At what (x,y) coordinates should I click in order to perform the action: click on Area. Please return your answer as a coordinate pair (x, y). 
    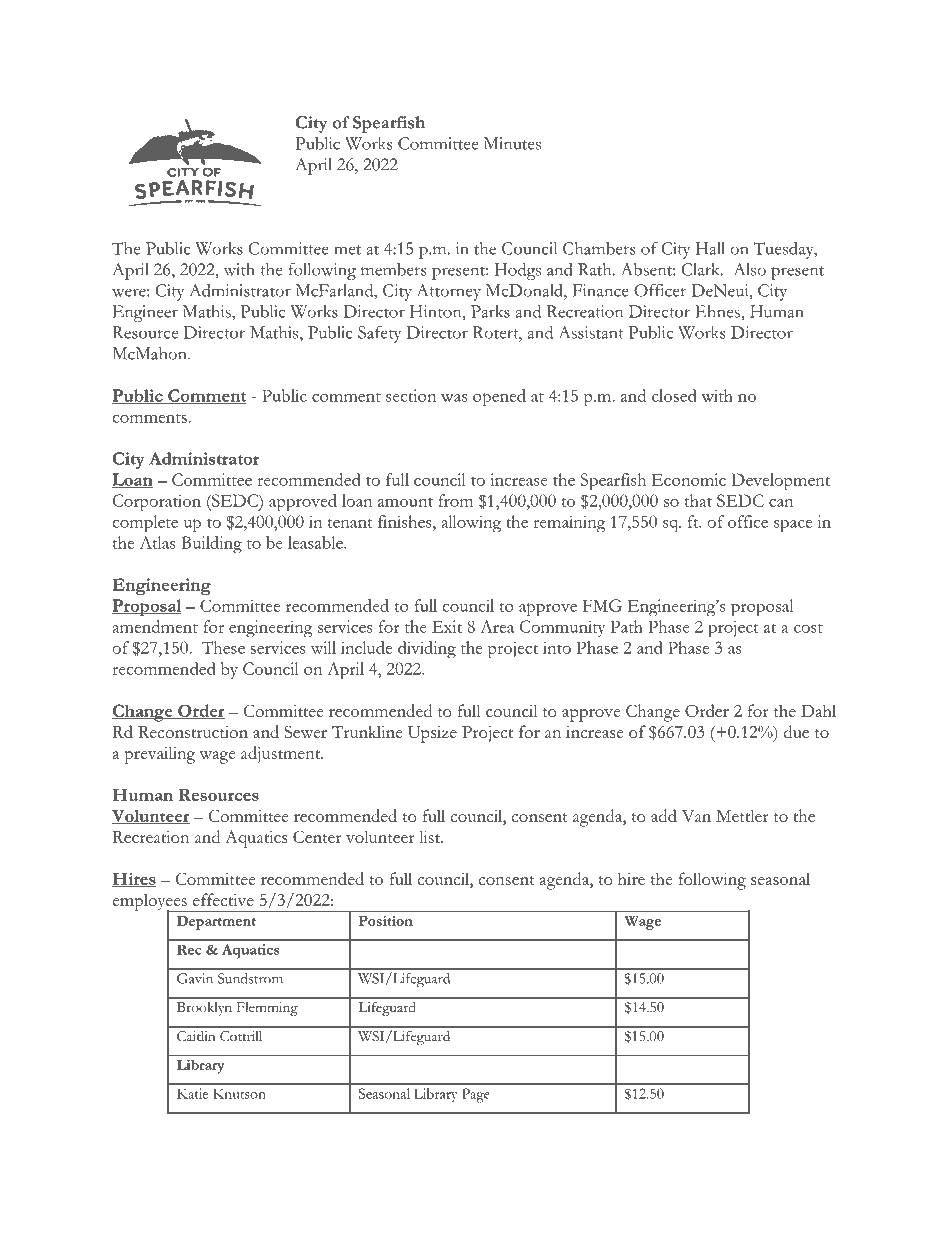
    Looking at the image, I should click on (497, 626).
